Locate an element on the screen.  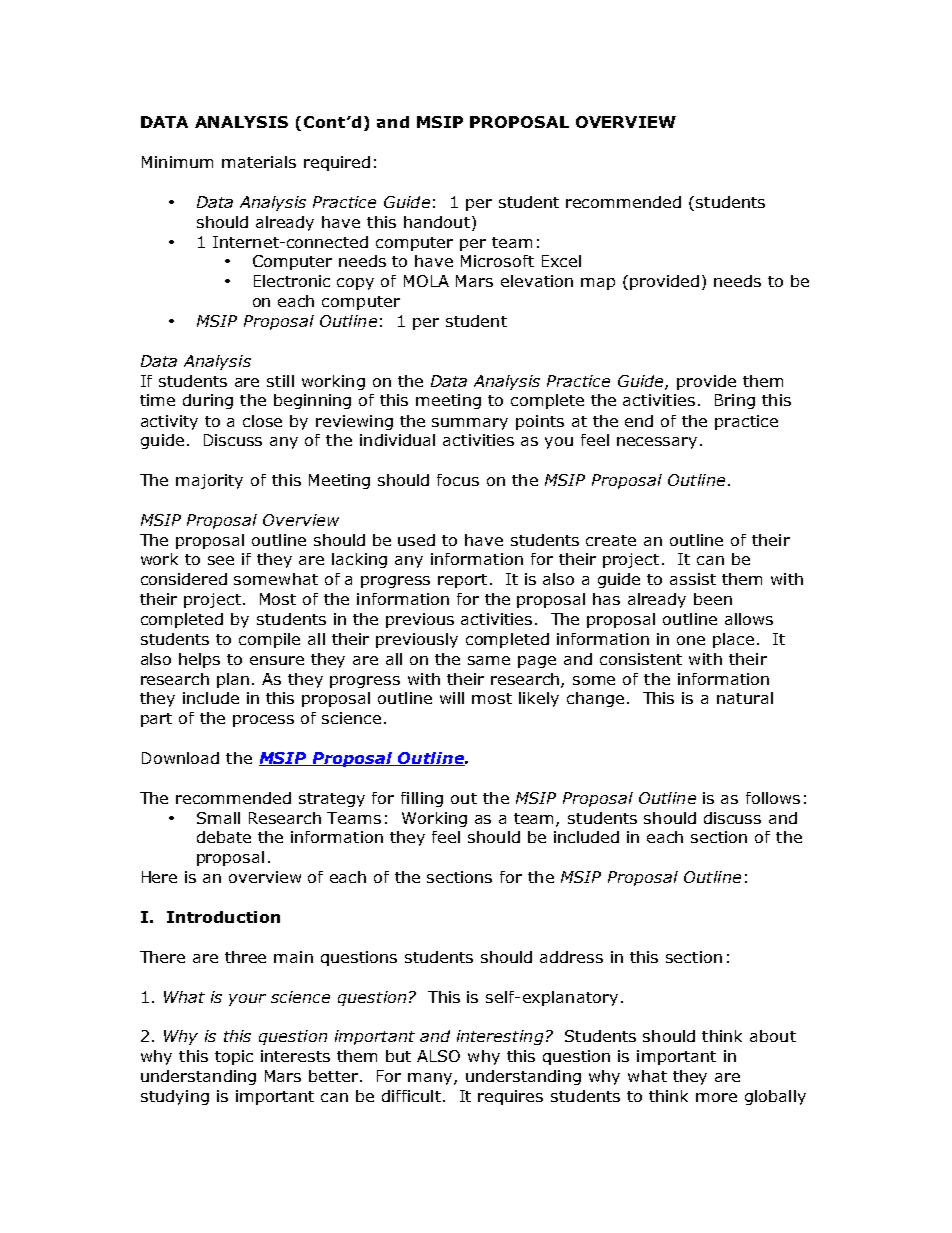
topic is located at coordinates (234, 1057).
